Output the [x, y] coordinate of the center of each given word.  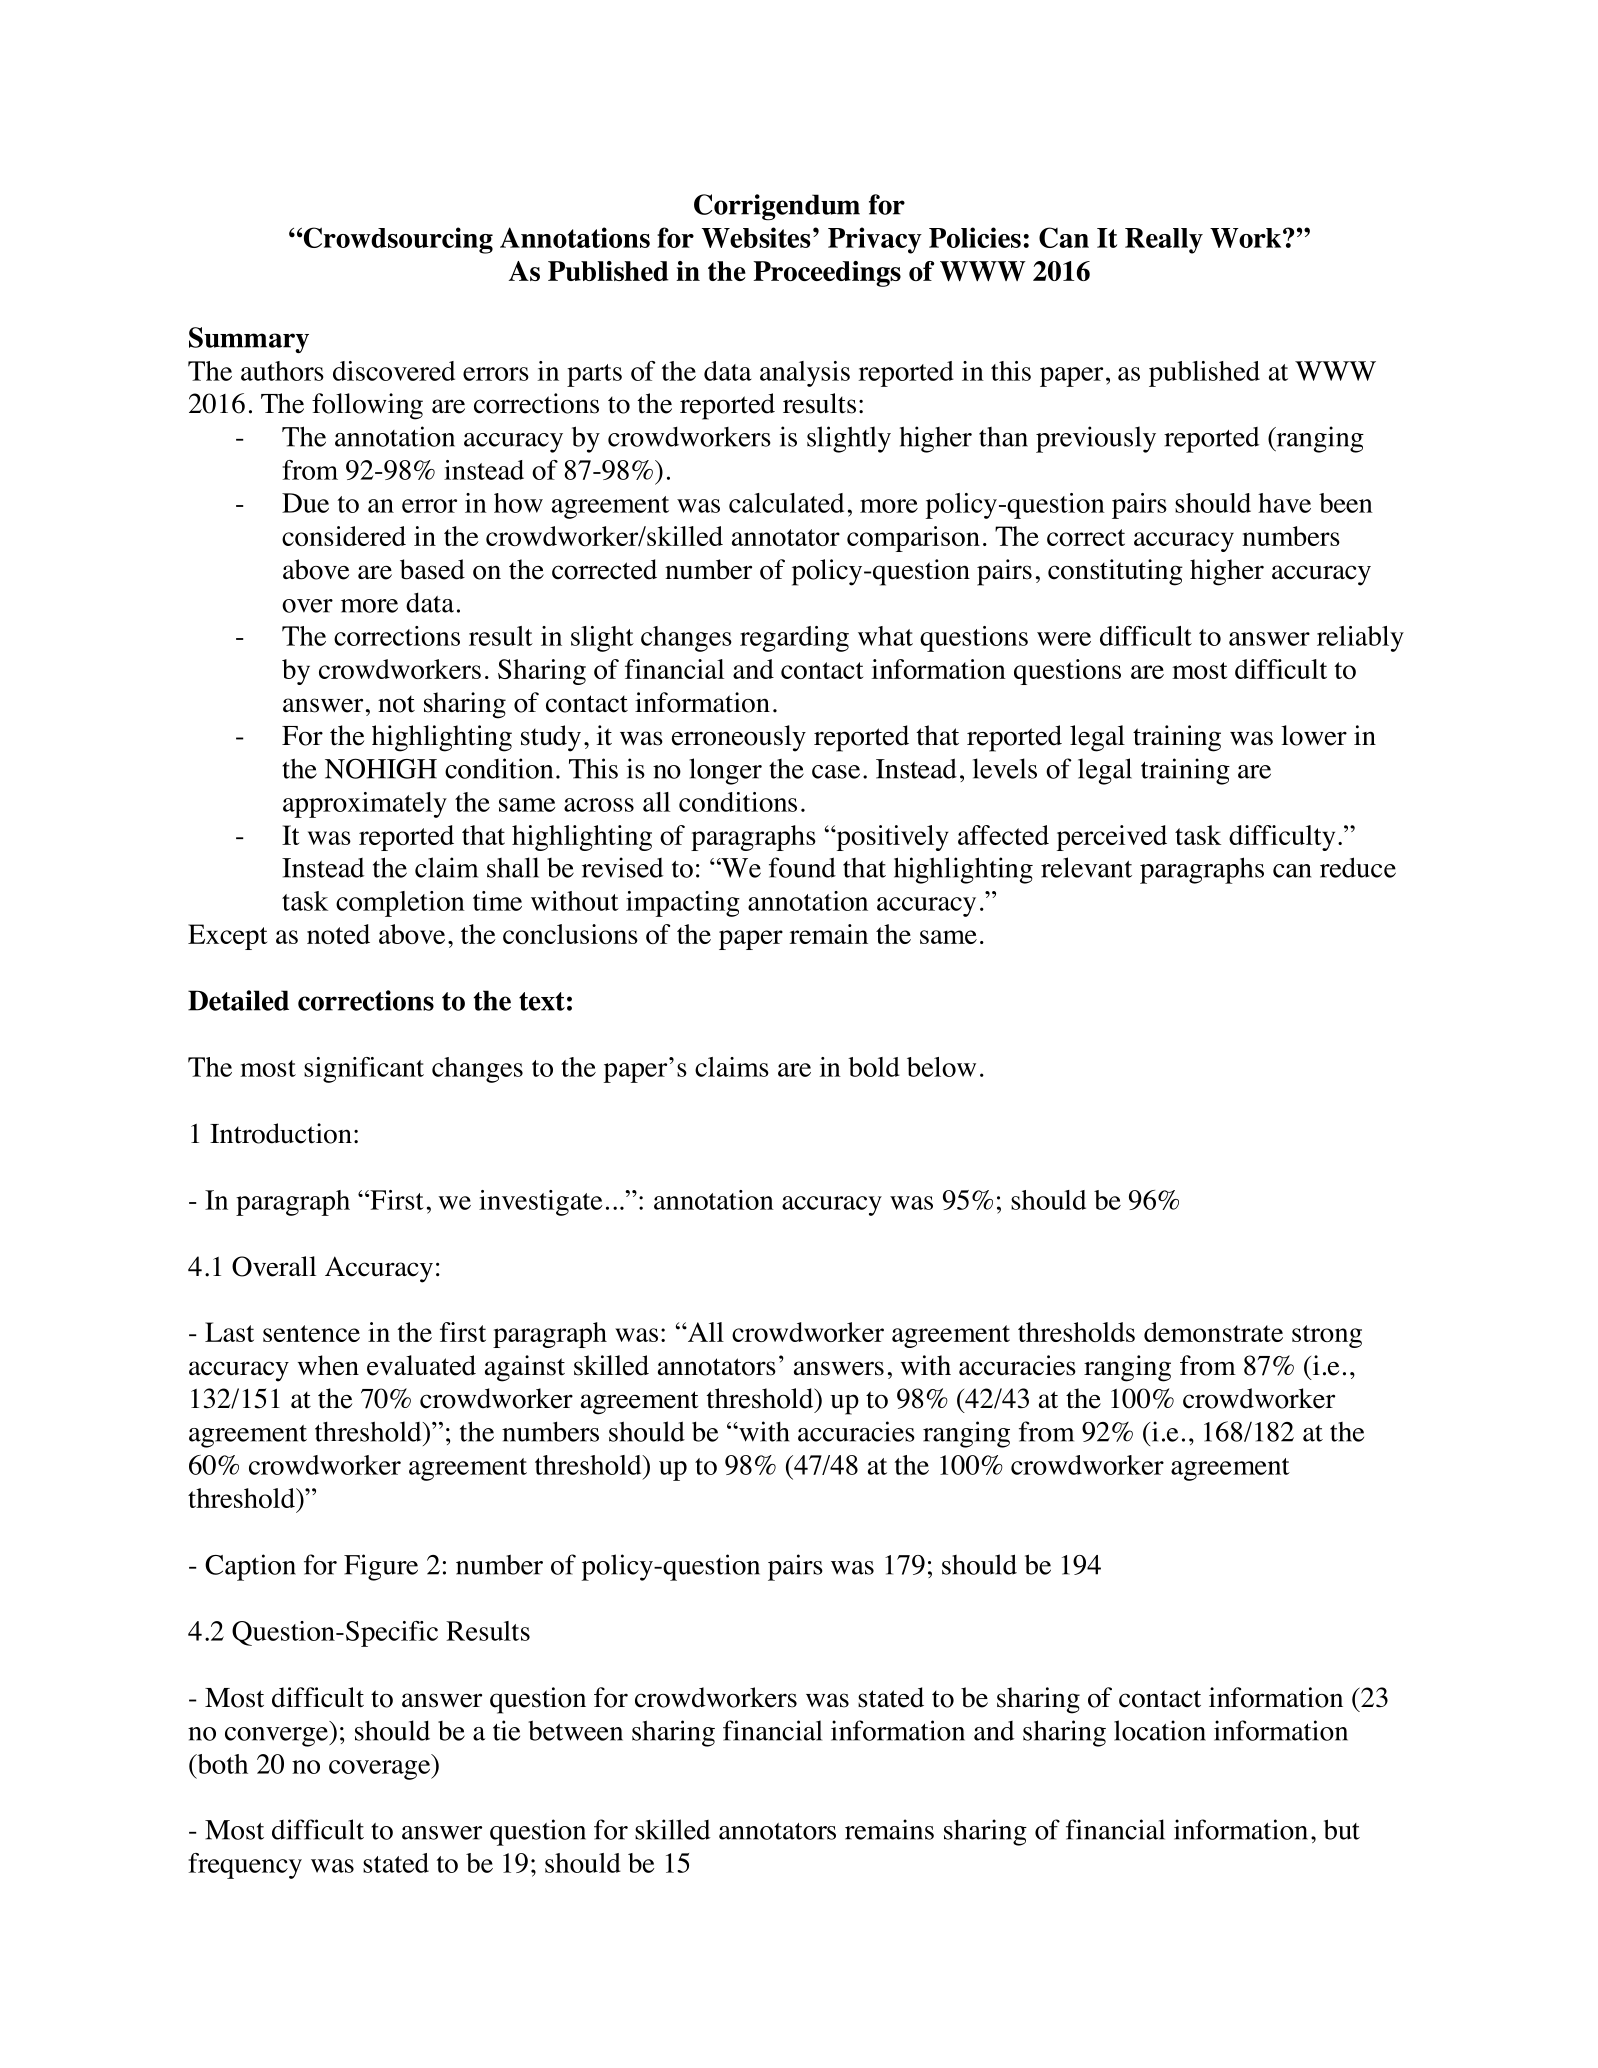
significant [364, 1070]
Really [1164, 241]
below [941, 1067]
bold [874, 1067]
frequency [245, 1866]
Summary [249, 340]
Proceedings [827, 274]
